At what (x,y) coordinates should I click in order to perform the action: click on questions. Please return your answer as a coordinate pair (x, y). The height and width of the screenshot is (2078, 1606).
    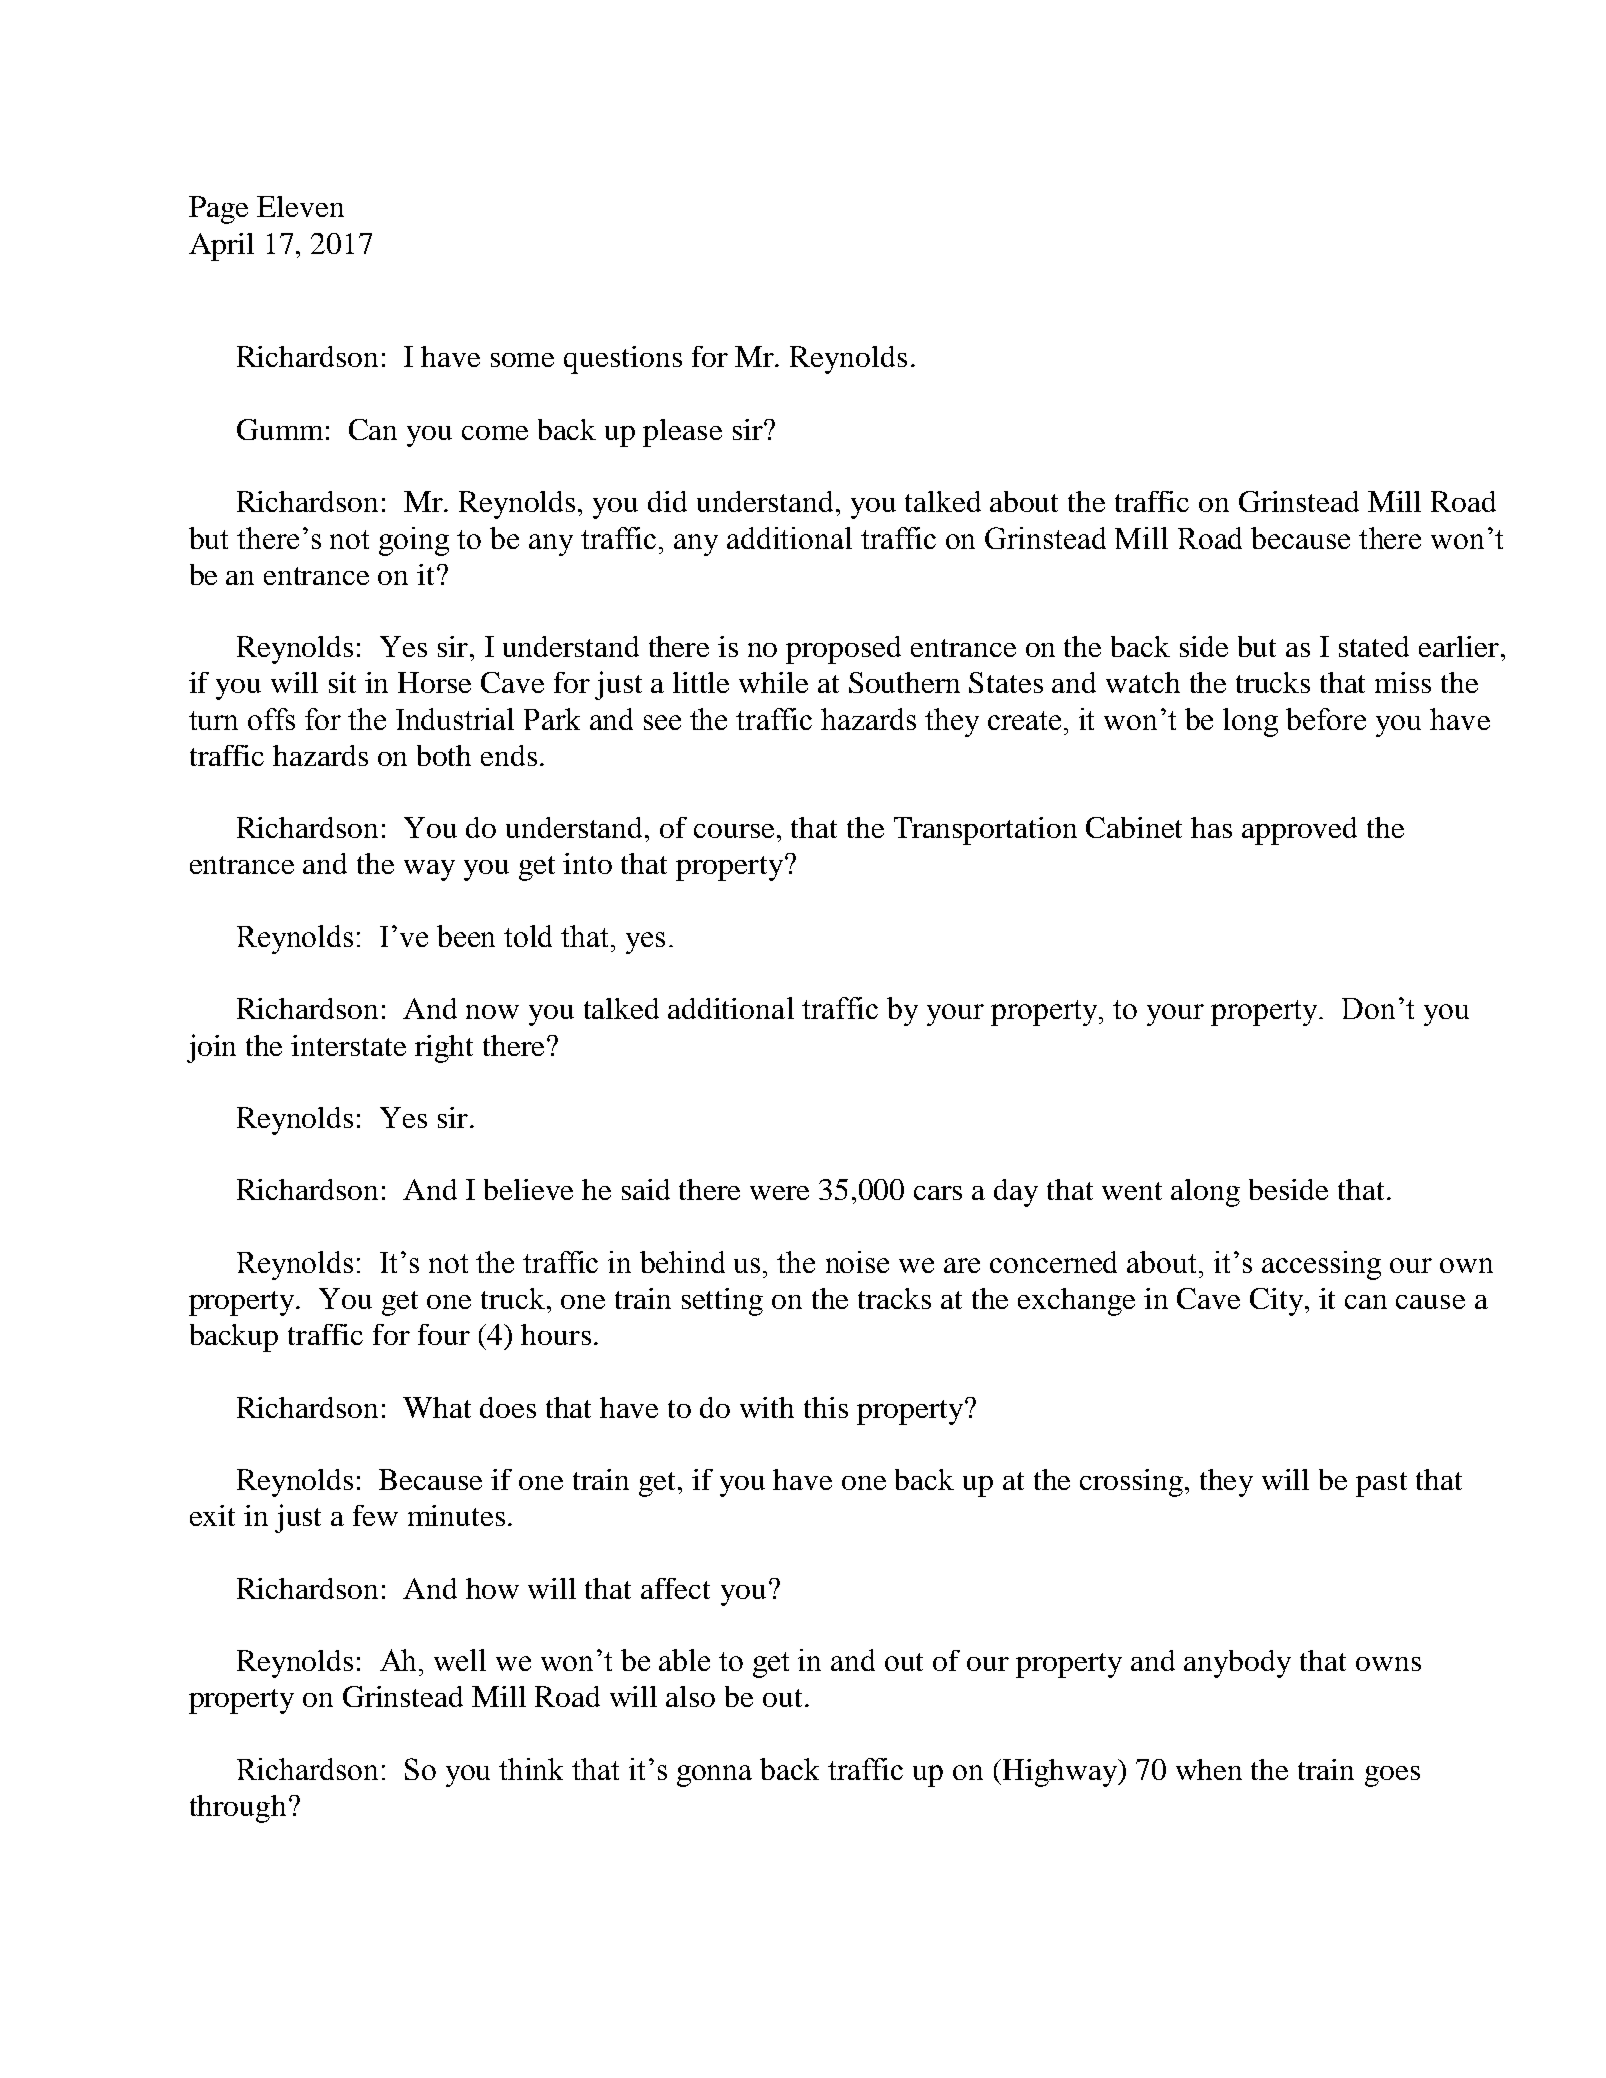
    Looking at the image, I should click on (623, 360).
